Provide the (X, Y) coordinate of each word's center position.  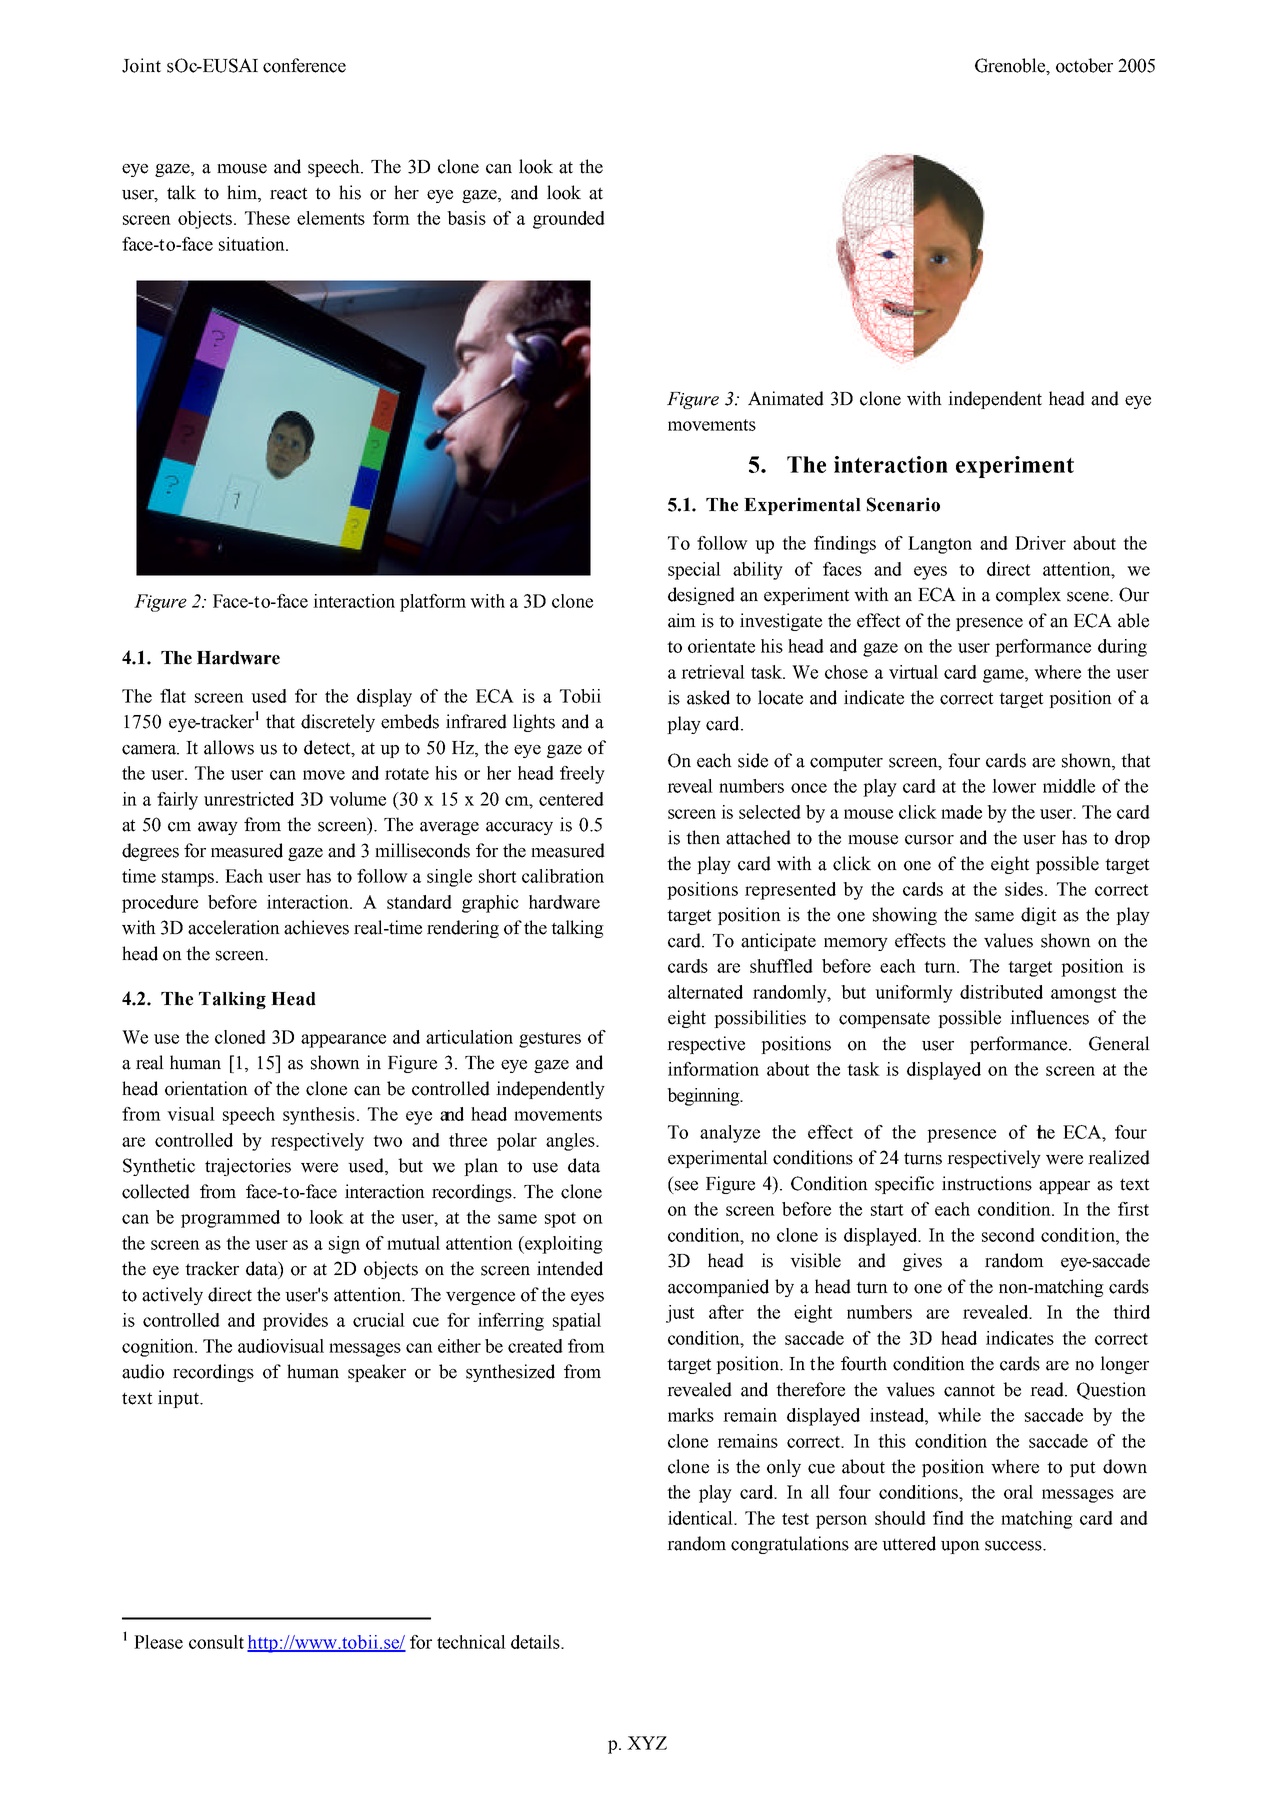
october (1084, 65)
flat (173, 696)
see (686, 1186)
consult (216, 1642)
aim (682, 620)
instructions (987, 1183)
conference (304, 65)
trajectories (248, 1167)
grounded (569, 220)
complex (1028, 596)
